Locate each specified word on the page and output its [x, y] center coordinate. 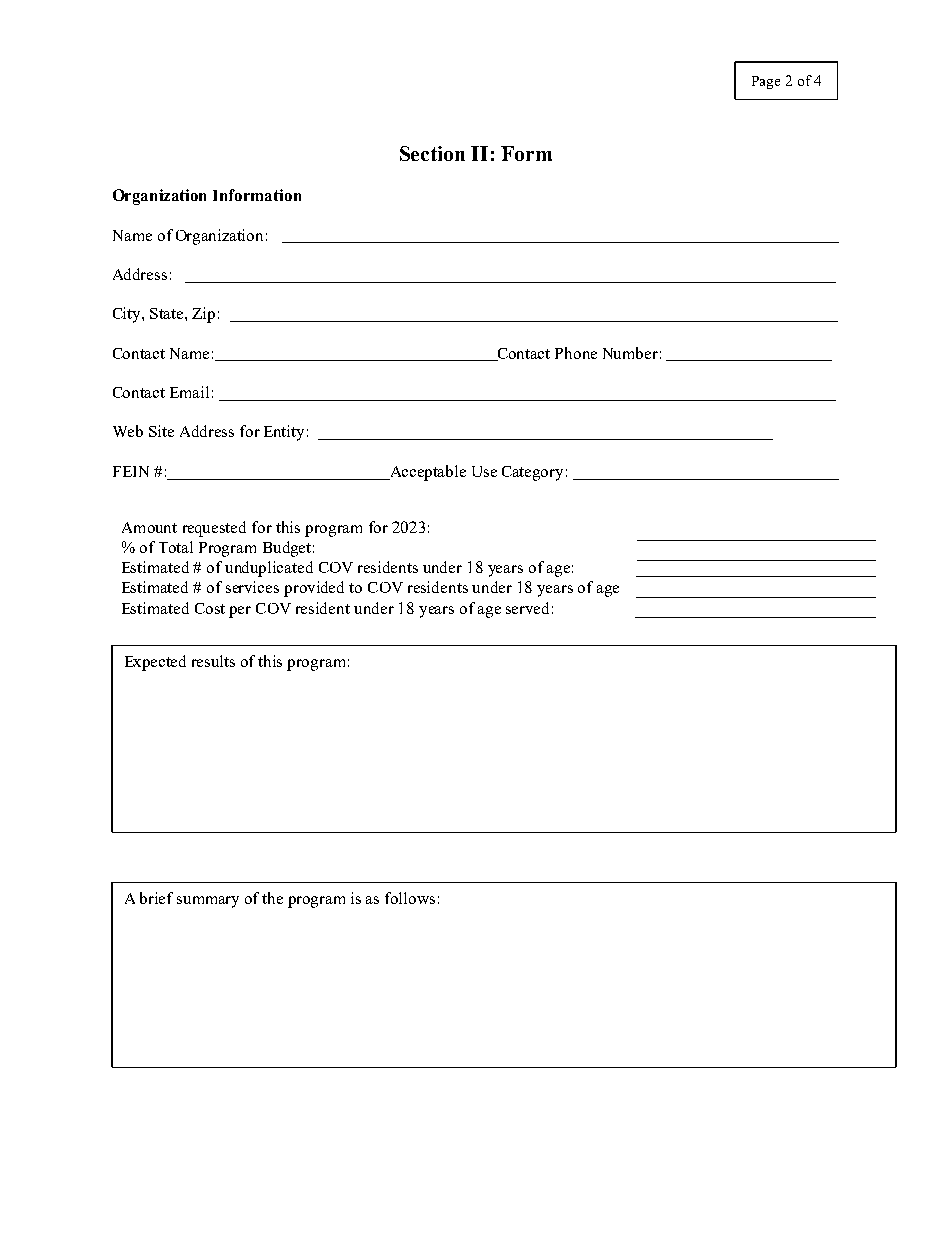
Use [484, 471]
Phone [576, 353]
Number [630, 353]
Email [189, 392]
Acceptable [427, 473]
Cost [210, 608]
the [272, 898]
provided [314, 589]
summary [208, 902]
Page [766, 82]
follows [410, 898]
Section [432, 153]
